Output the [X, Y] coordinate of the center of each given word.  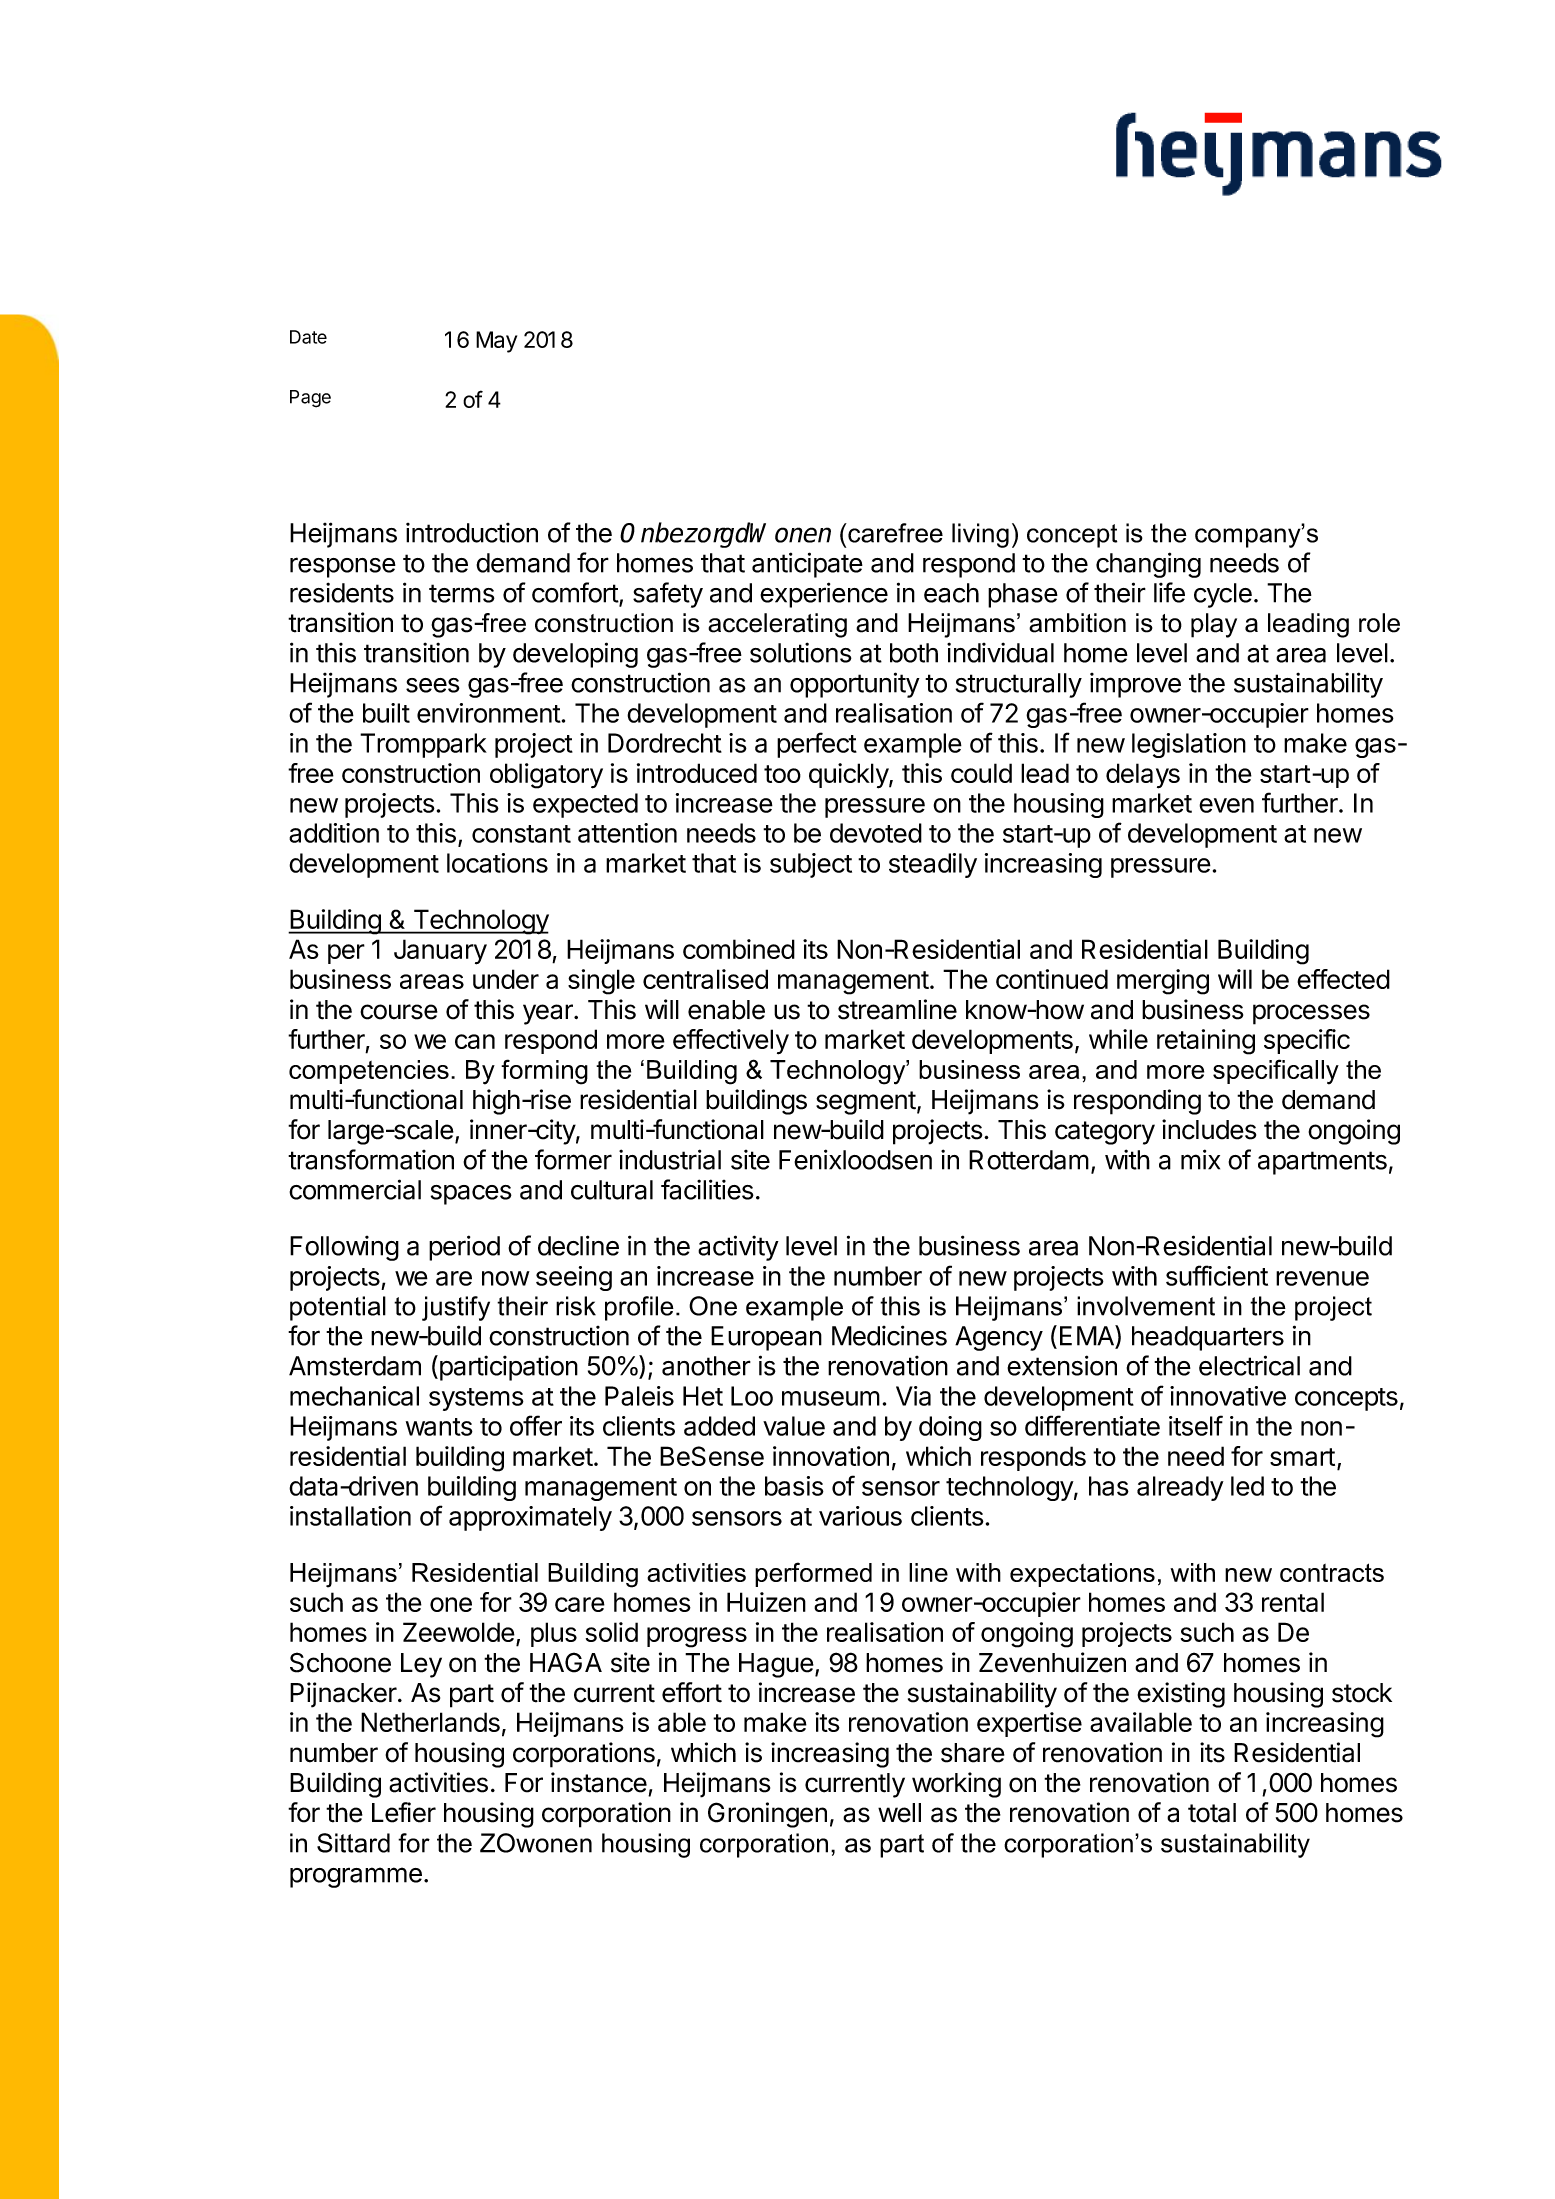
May [496, 342]
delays [1143, 776]
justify [456, 1308]
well [899, 1813]
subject [811, 865]
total [1212, 1813]
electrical [1249, 1365]
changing [1148, 565]
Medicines [889, 1335]
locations [497, 863]
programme [356, 1877]
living [980, 535]
